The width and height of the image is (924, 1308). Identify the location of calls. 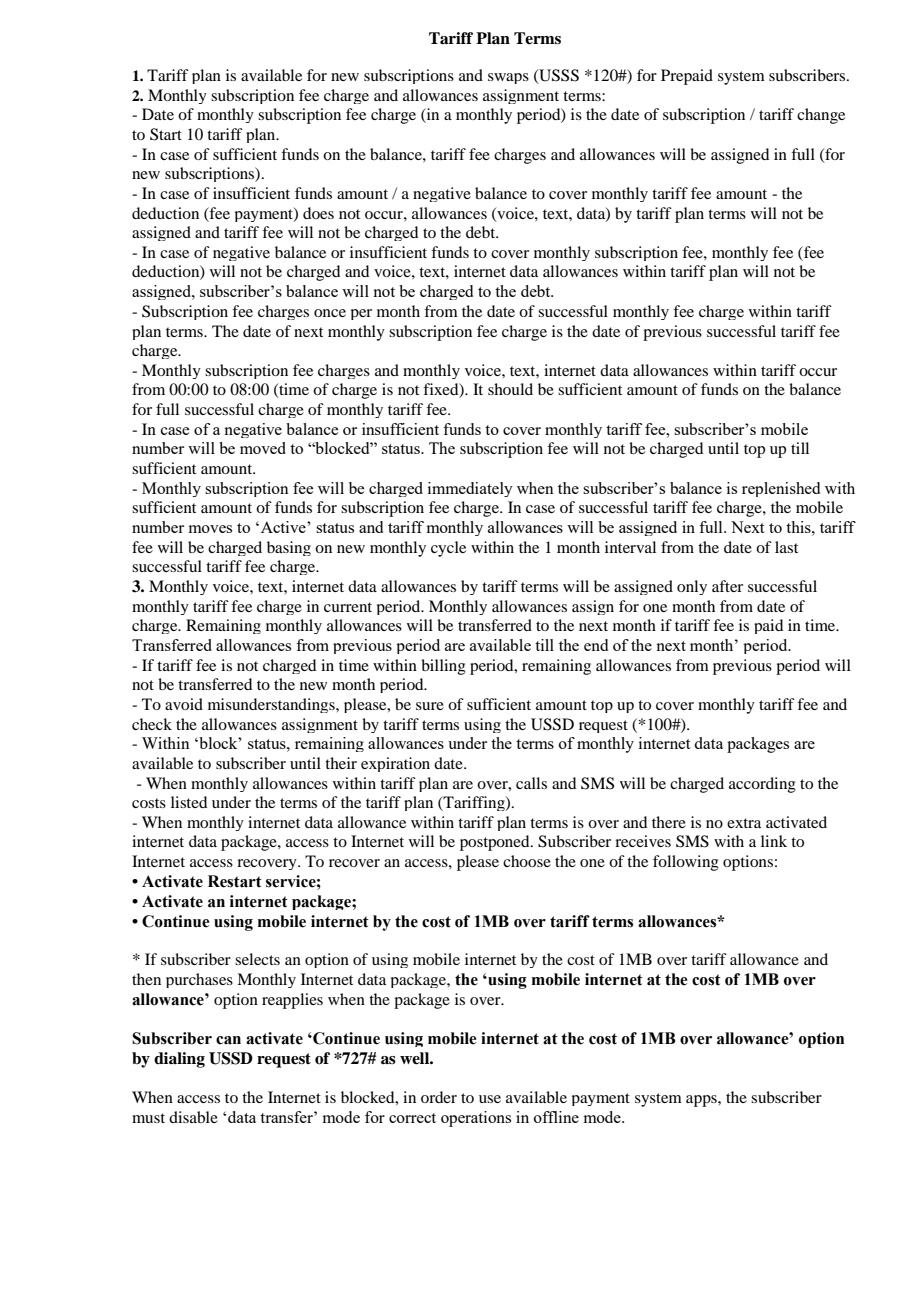
(531, 783).
